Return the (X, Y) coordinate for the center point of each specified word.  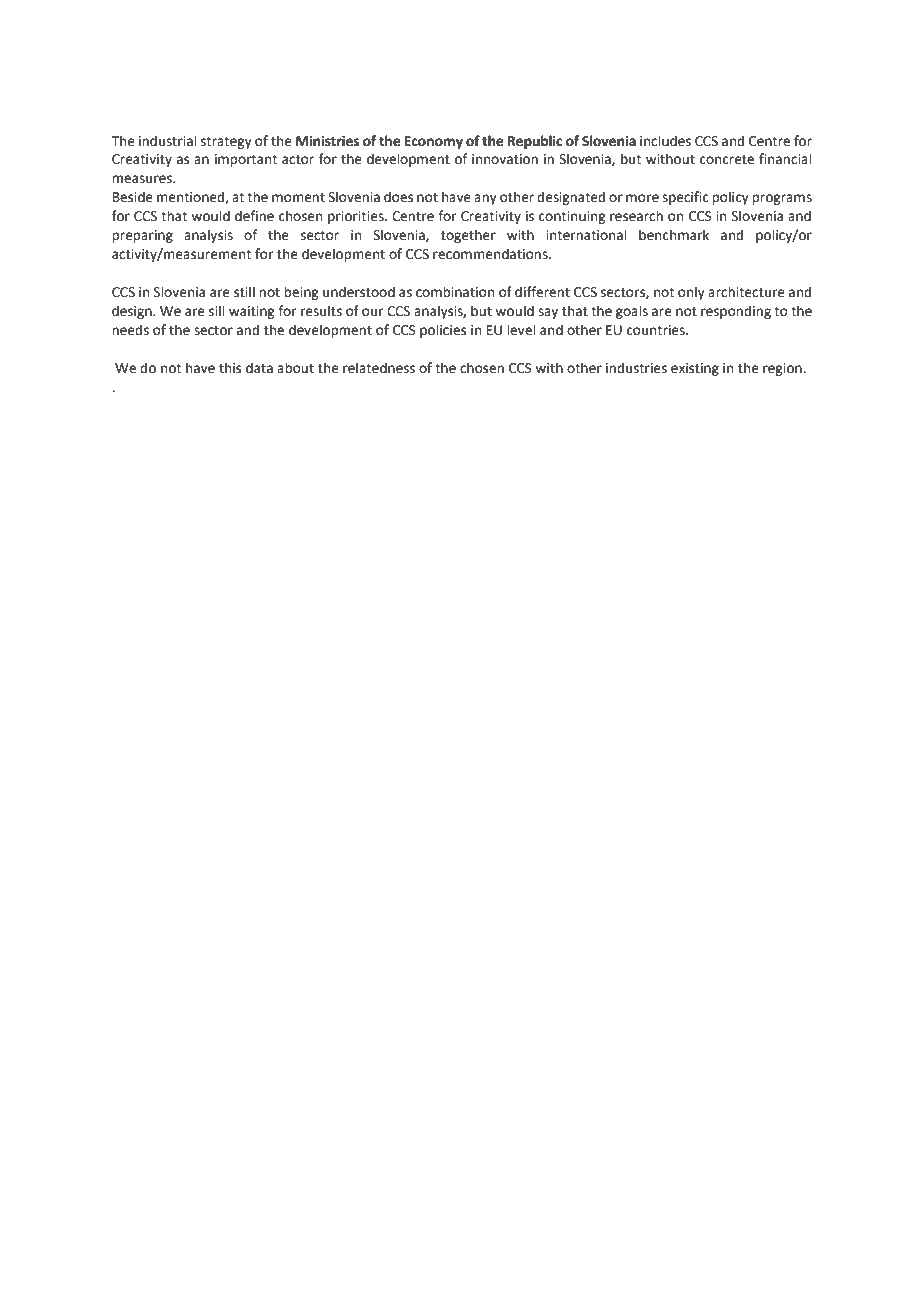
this (230, 368)
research (636, 216)
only (691, 293)
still (244, 292)
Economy (433, 142)
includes (665, 141)
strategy (226, 143)
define (254, 216)
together (468, 236)
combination (455, 292)
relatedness (379, 368)
